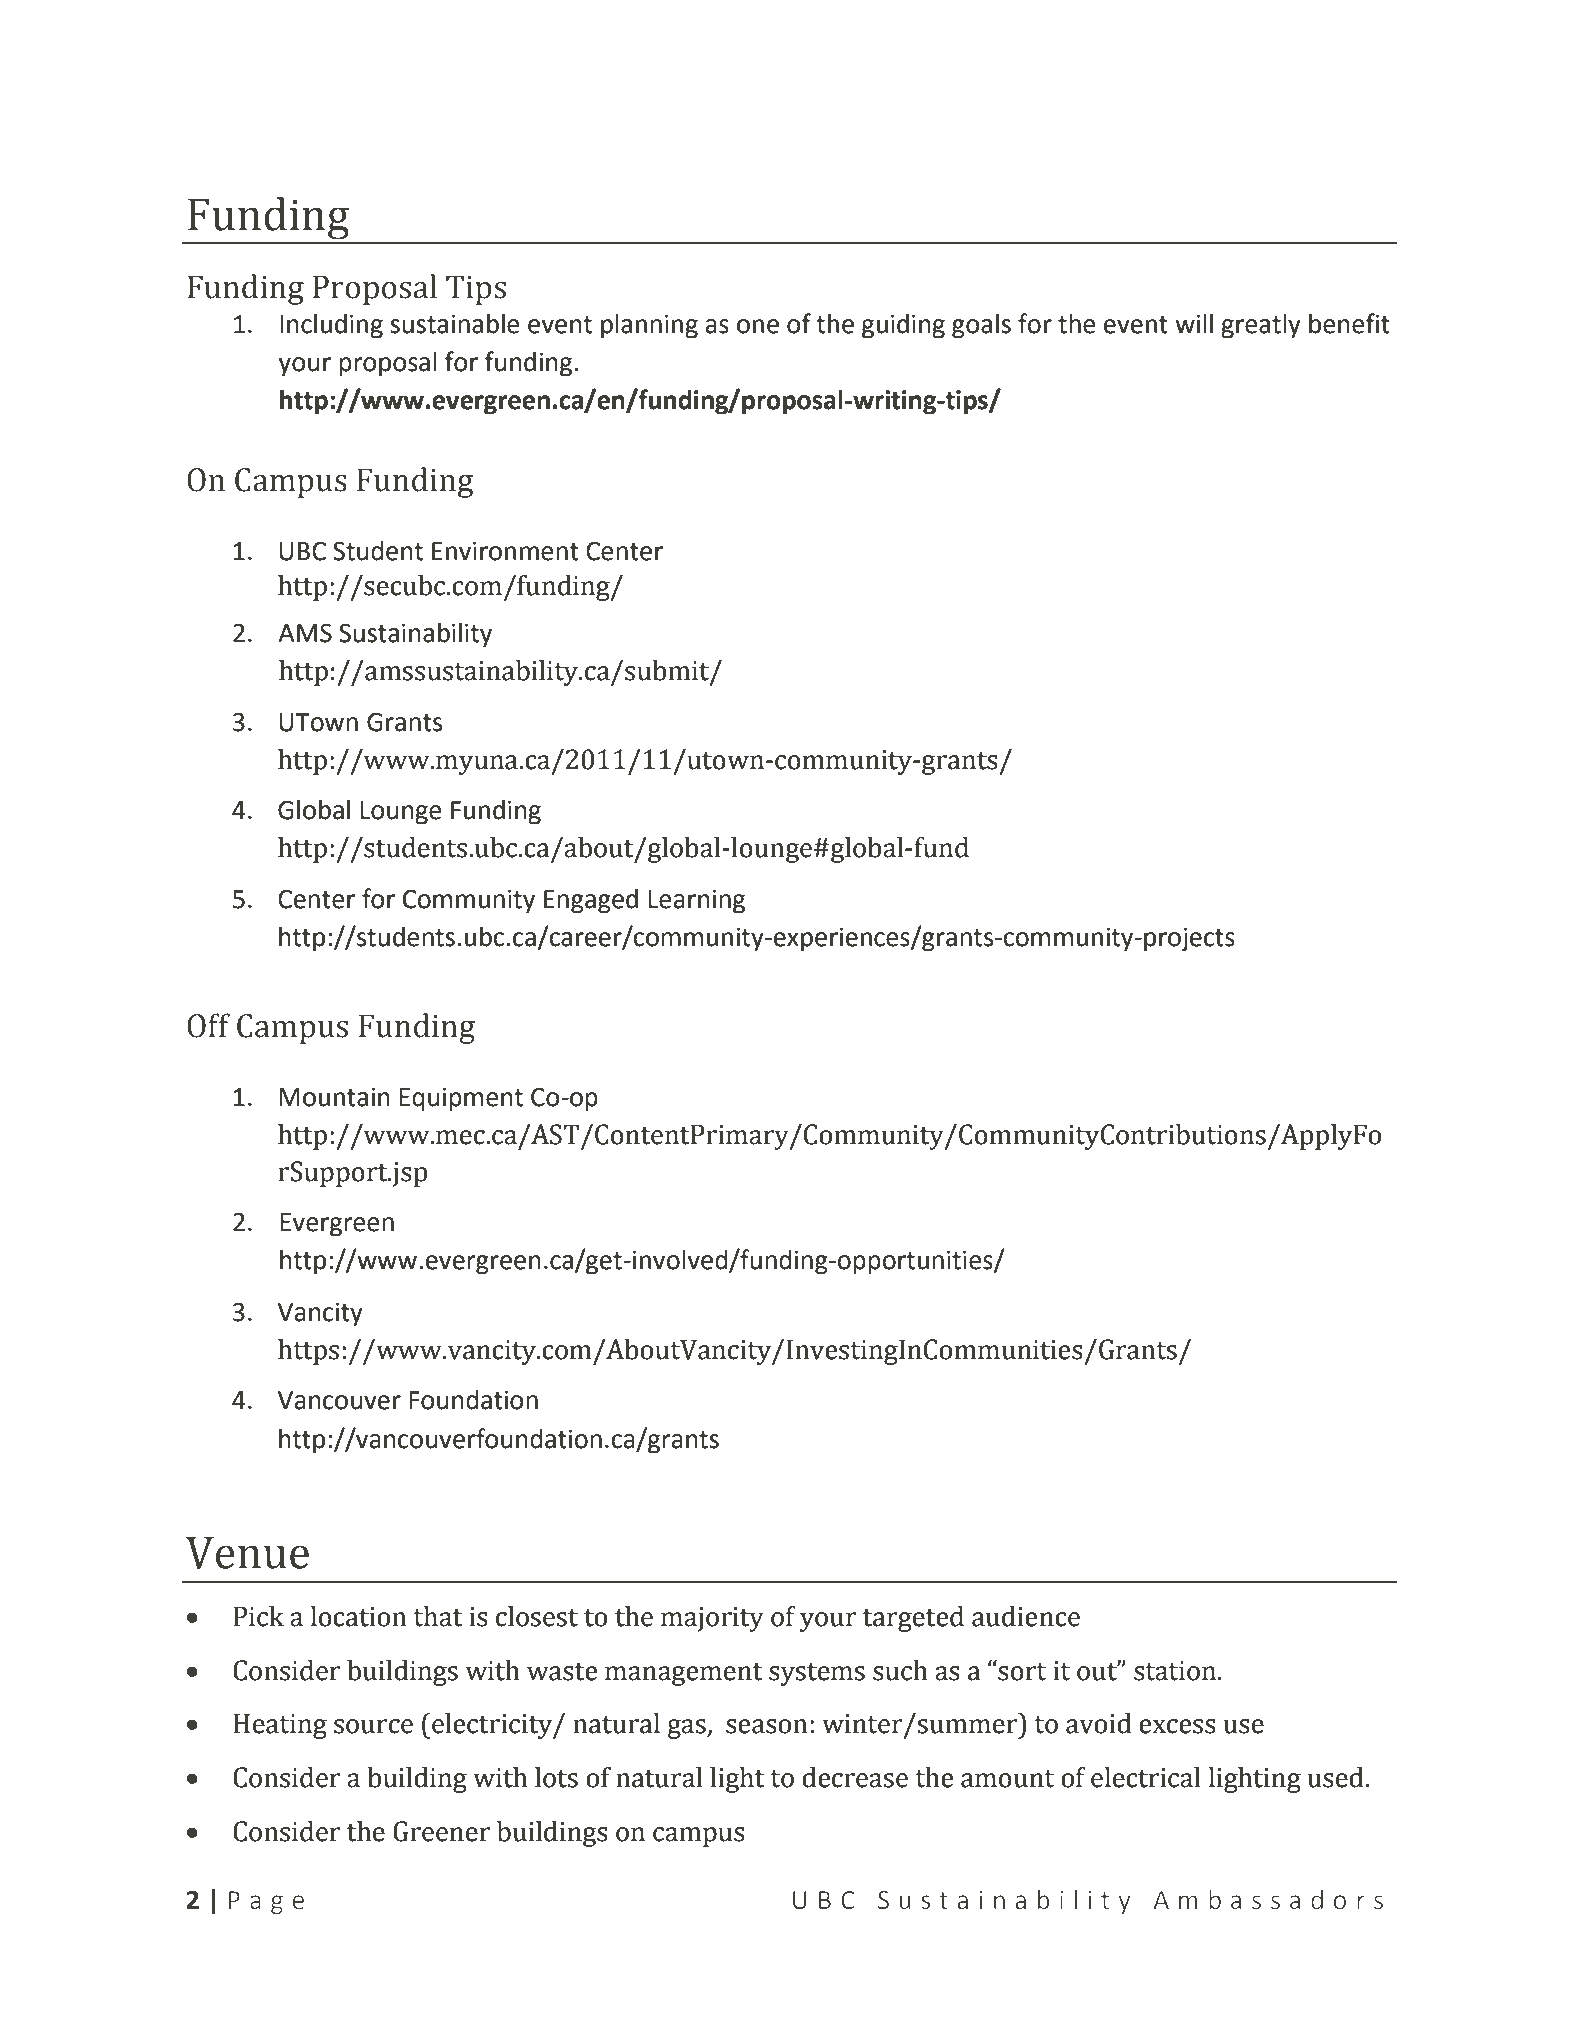 Image resolution: width=1578 pixels, height=2042 pixels. I want to click on Environment, so click(505, 551).
